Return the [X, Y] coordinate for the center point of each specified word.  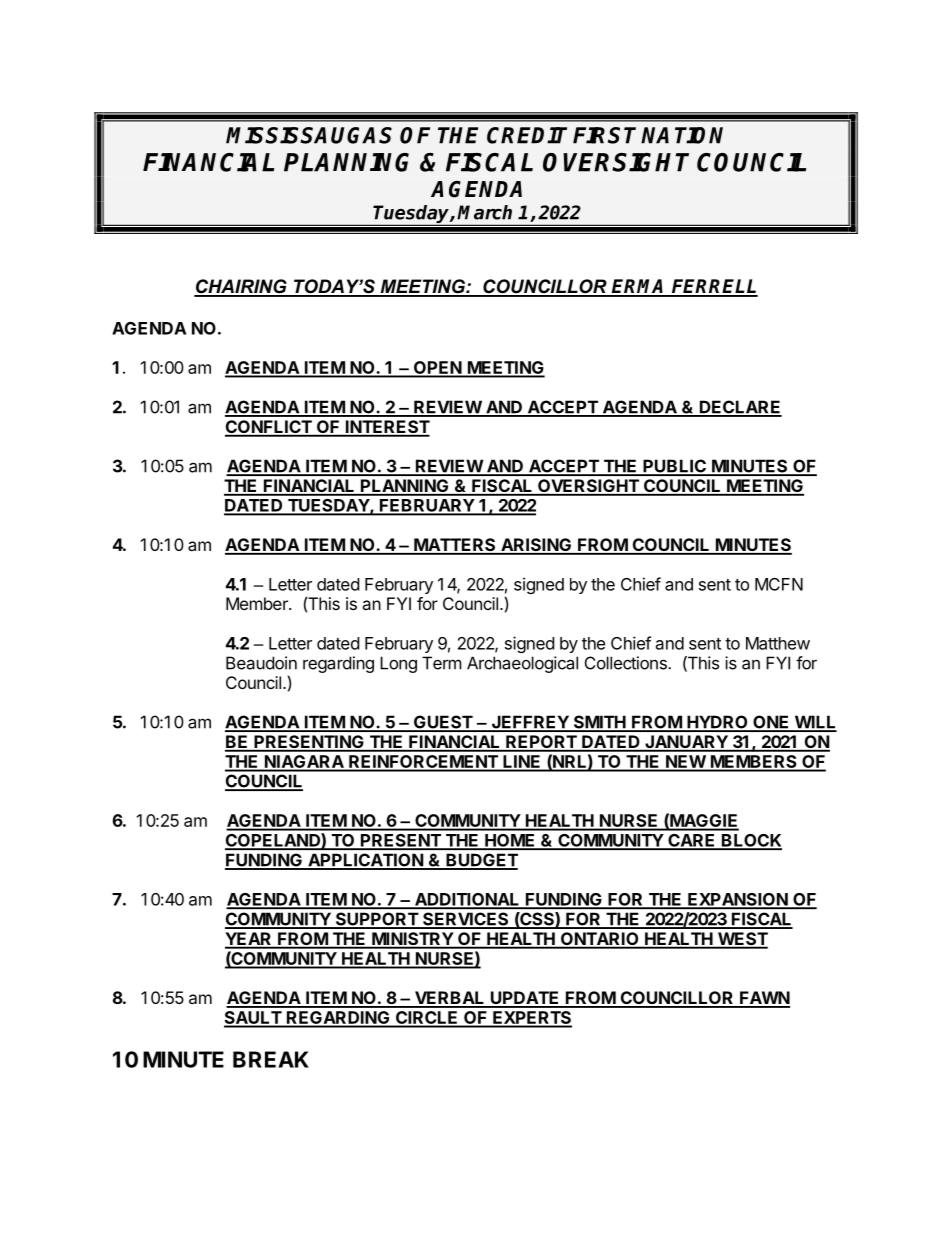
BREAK [271, 1059]
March [484, 212]
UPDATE [525, 999]
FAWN [764, 999]
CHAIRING [241, 287]
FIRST [604, 135]
